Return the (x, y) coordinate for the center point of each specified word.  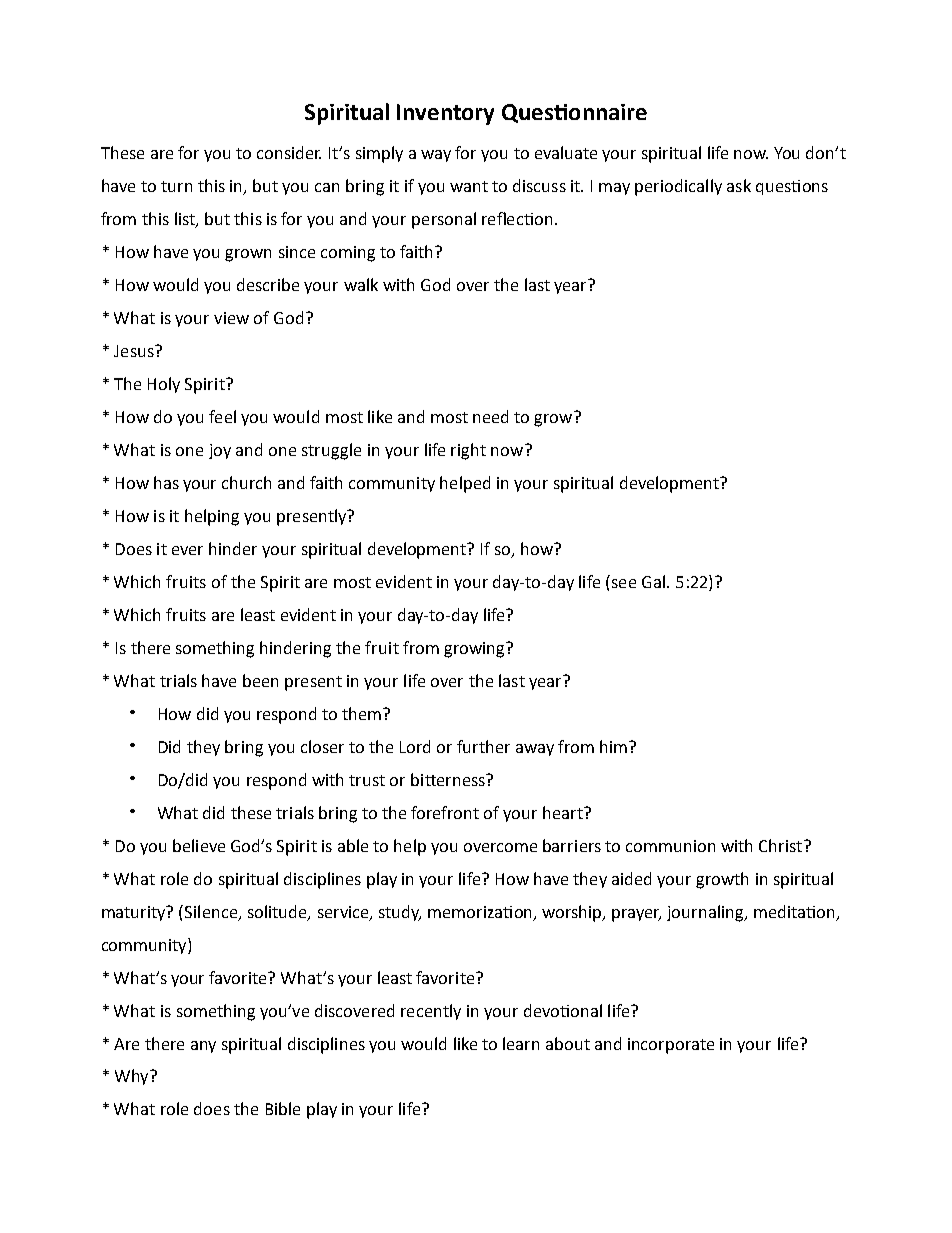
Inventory (445, 114)
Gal (653, 581)
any (203, 1047)
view (231, 318)
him (615, 746)
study (400, 913)
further (483, 746)
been (260, 680)
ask (739, 185)
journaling (706, 913)
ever (187, 550)
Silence (212, 912)
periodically (678, 187)
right (468, 451)
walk (361, 284)
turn (176, 186)
